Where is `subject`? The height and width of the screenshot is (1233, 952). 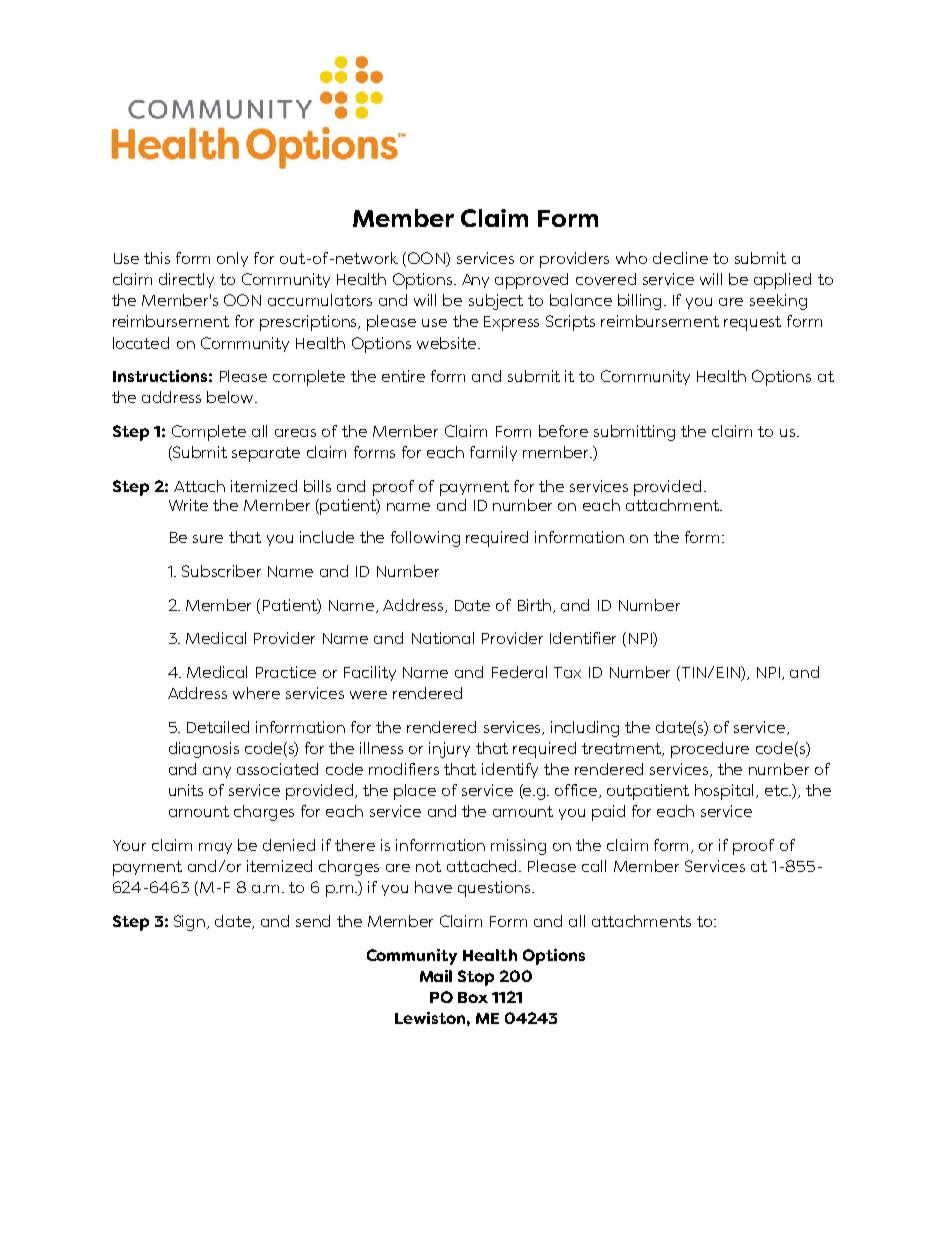 subject is located at coordinates (496, 302).
